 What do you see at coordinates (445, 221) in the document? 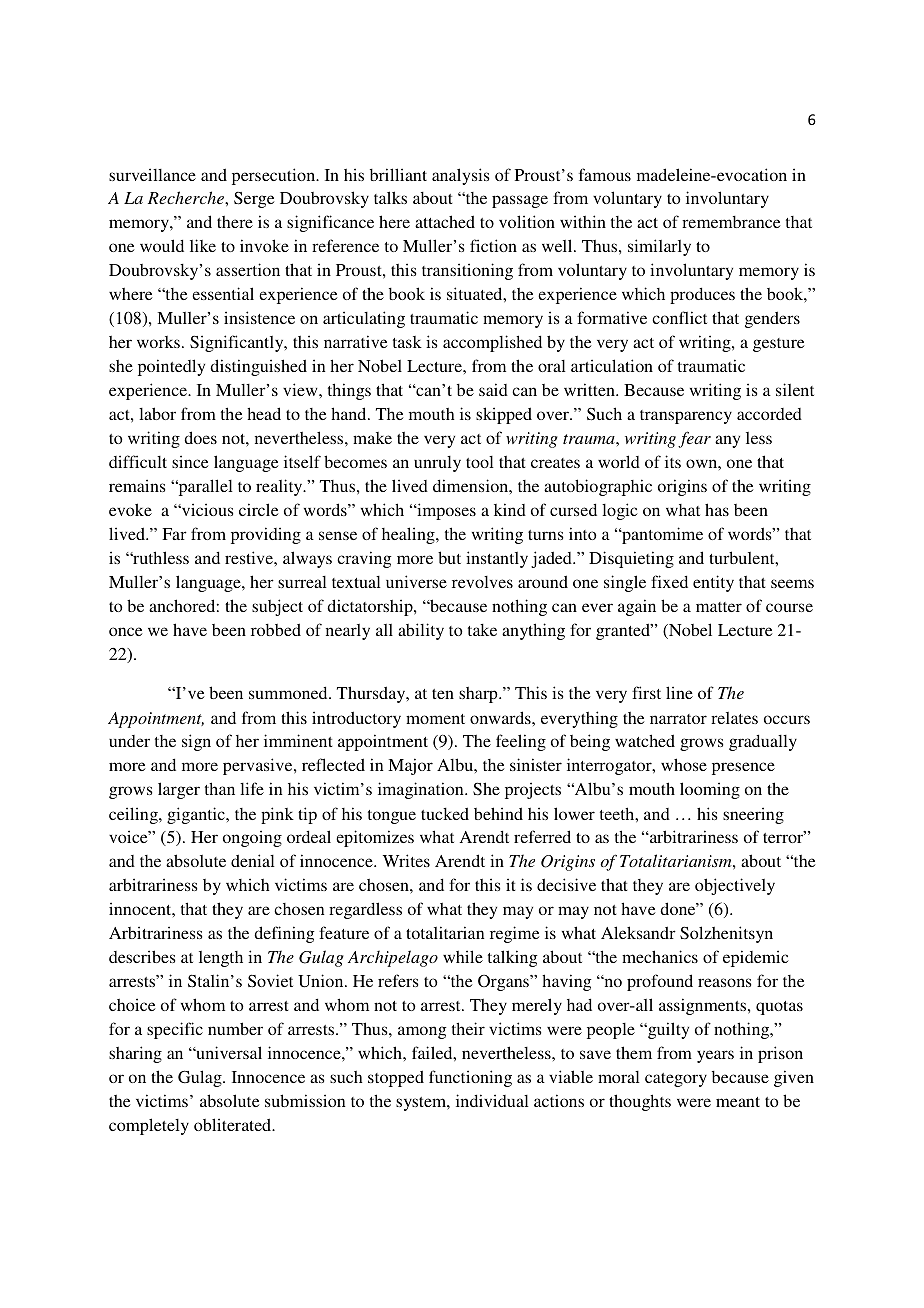
I see `attached` at bounding box center [445, 221].
